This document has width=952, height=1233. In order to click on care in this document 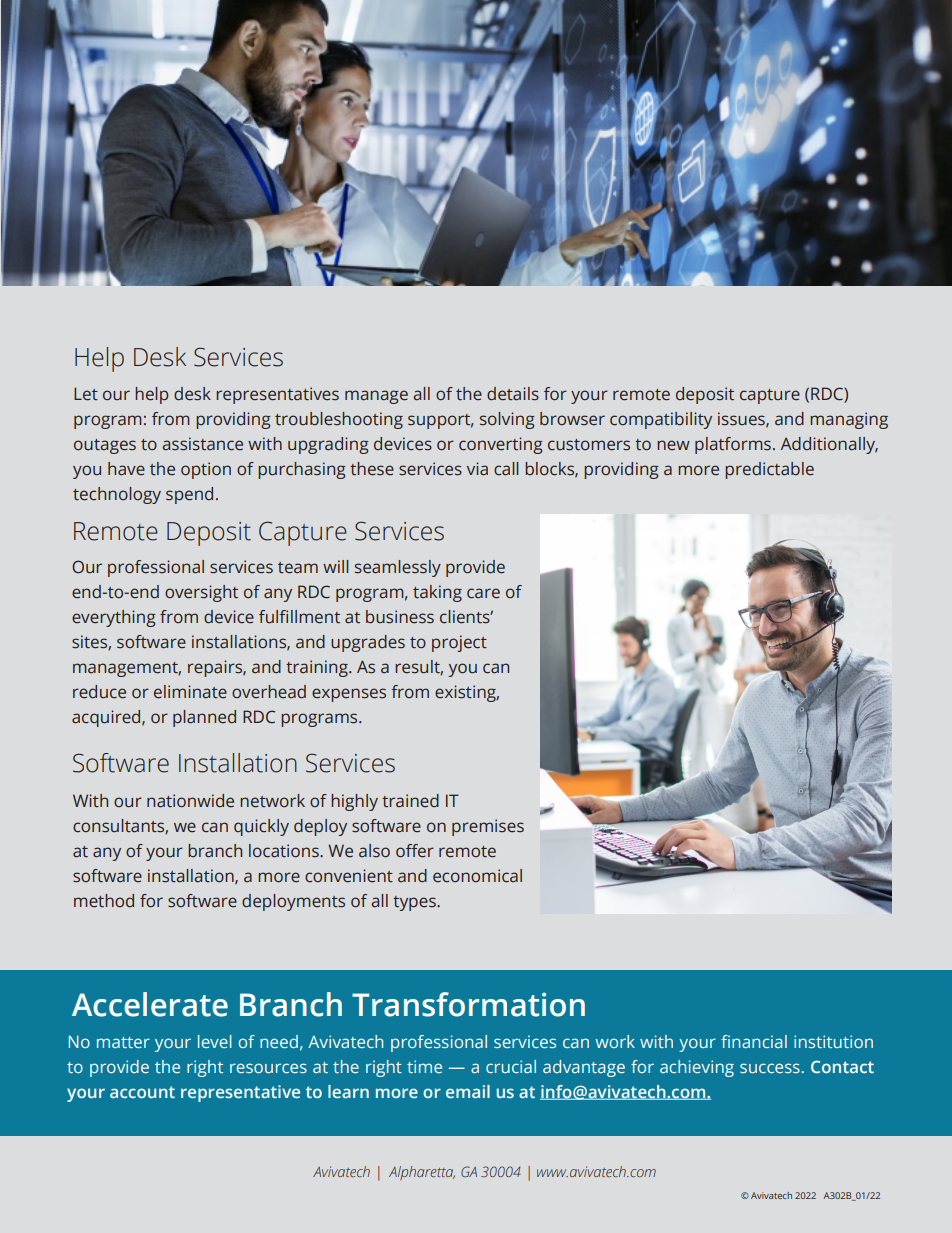, I will do `click(483, 593)`.
